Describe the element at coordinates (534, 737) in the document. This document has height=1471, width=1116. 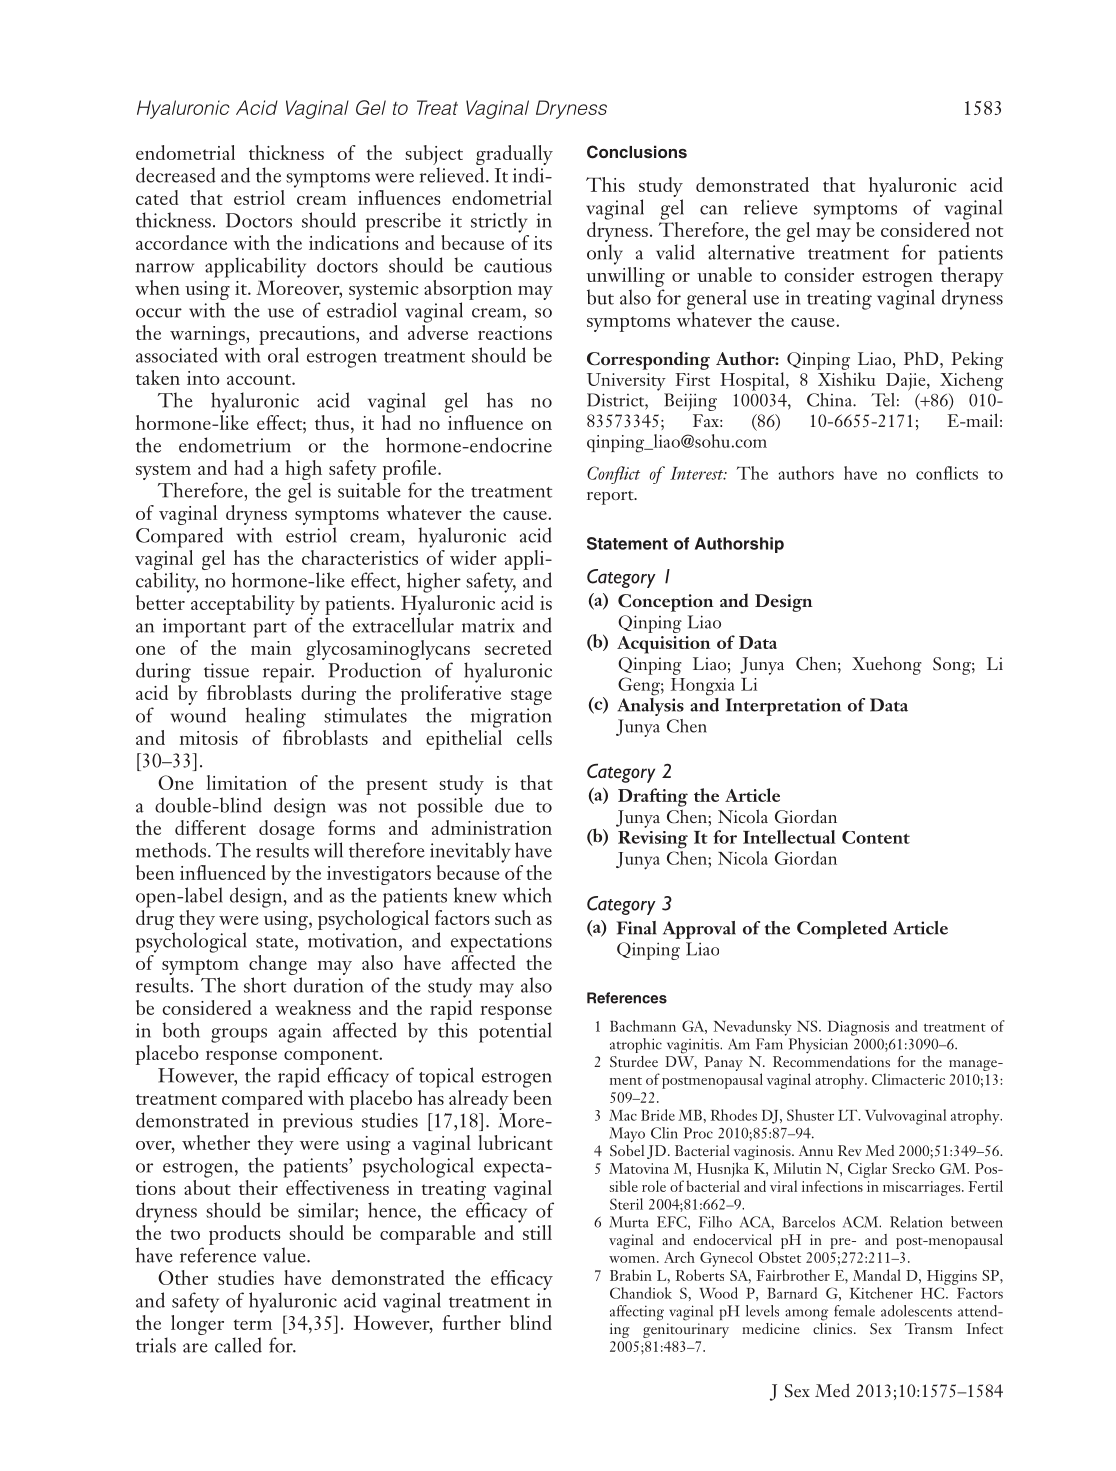
I see `cells` at that location.
